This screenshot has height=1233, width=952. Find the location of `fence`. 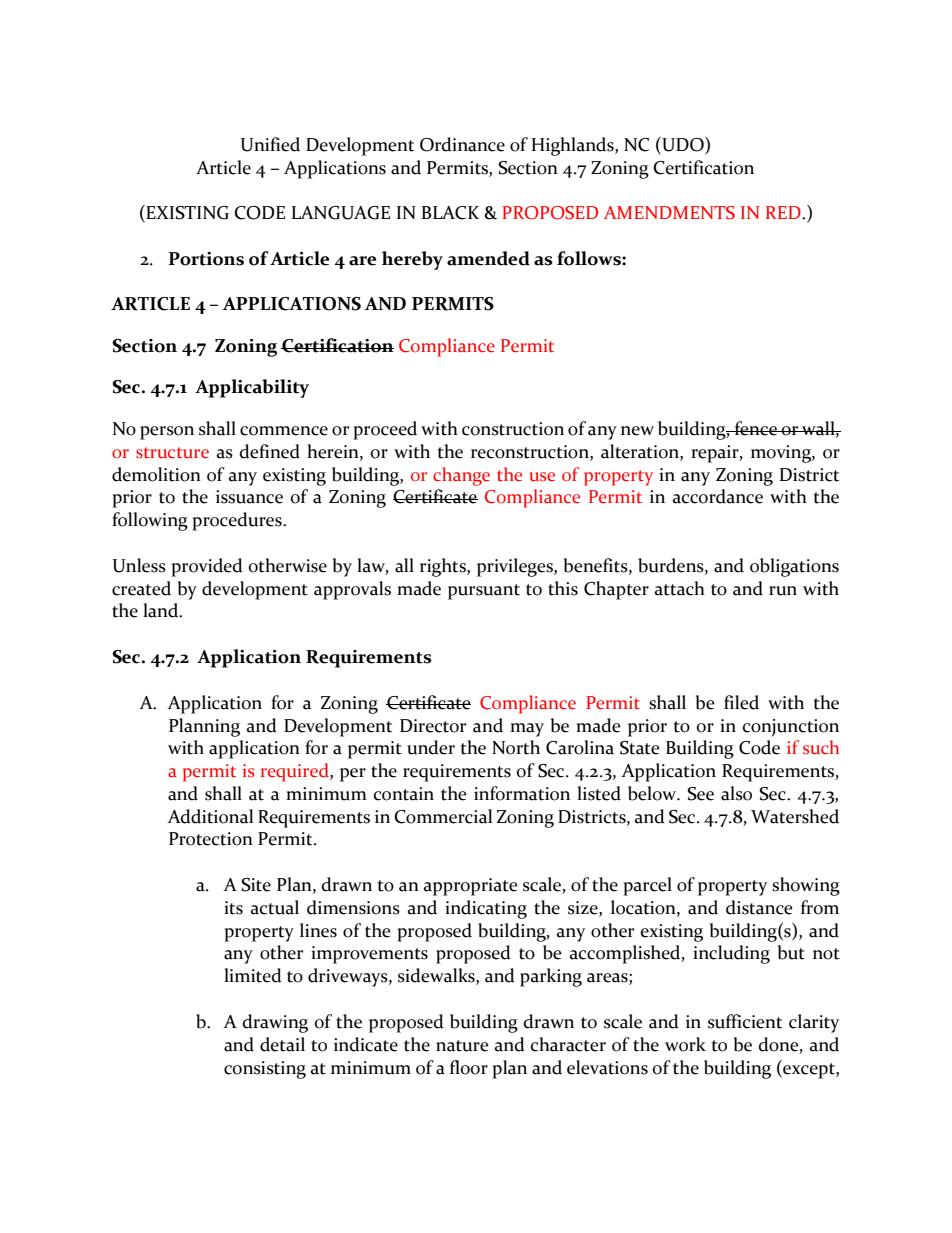

fence is located at coordinates (756, 428).
